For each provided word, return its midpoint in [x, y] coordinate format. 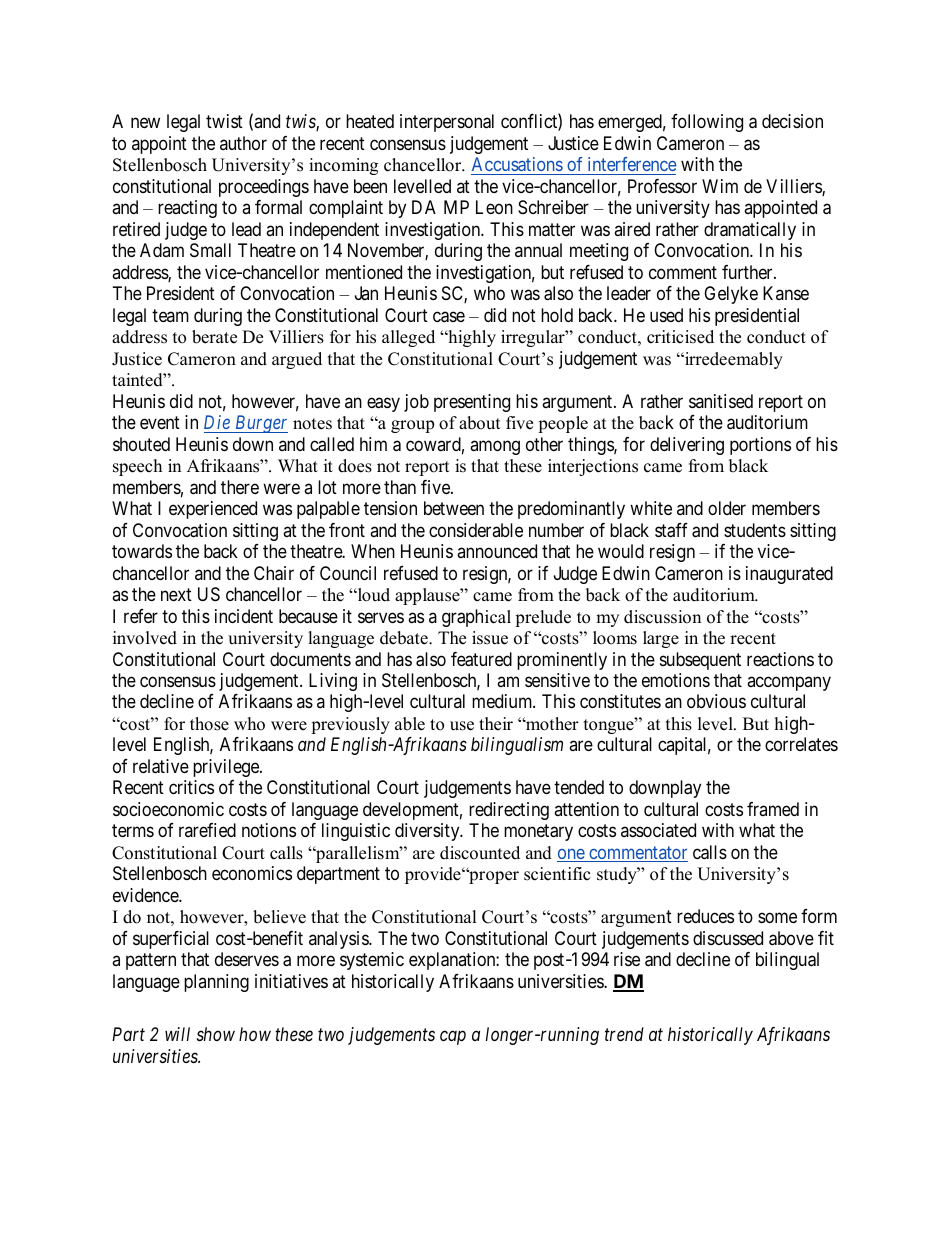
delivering [687, 446]
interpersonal [447, 123]
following [707, 123]
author [243, 143]
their [496, 724]
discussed [728, 938]
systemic [372, 961]
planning [216, 983]
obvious [716, 701]
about [480, 423]
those [209, 724]
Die [217, 422]
